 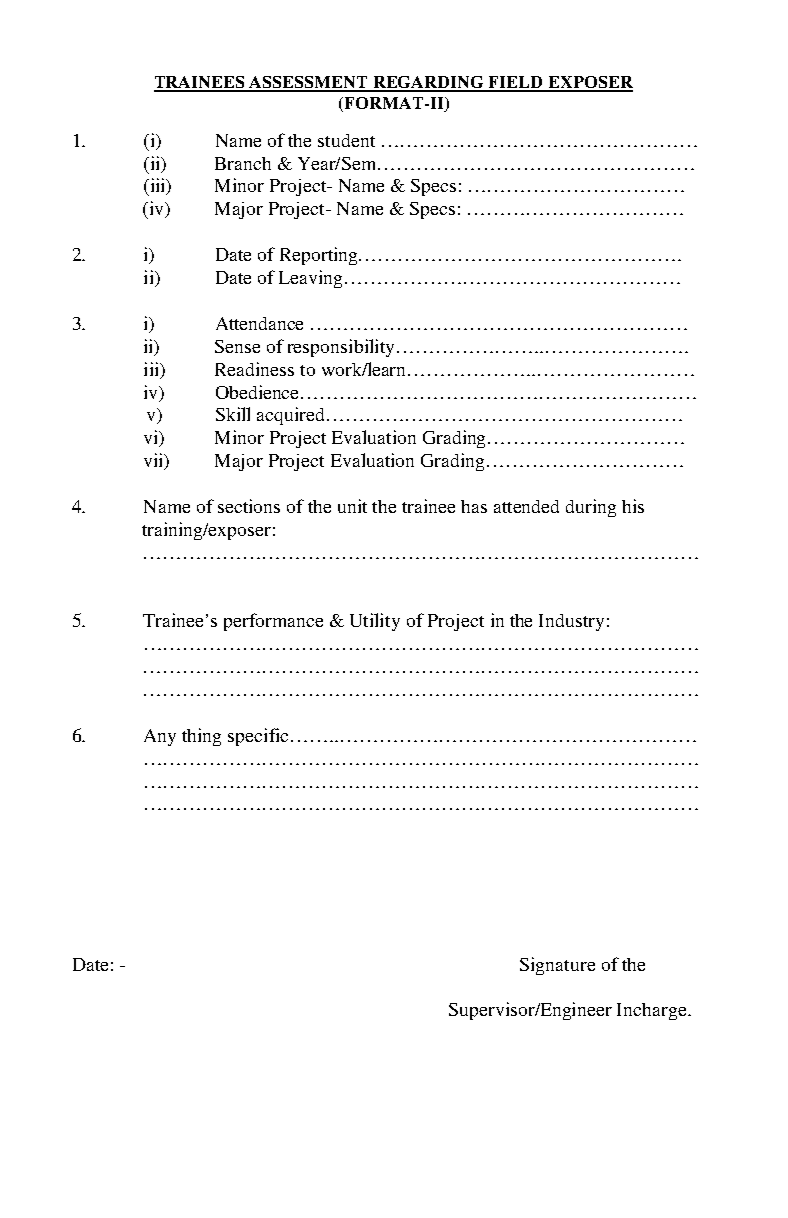 What do you see at coordinates (243, 163) in the page?
I see `Branch` at bounding box center [243, 163].
